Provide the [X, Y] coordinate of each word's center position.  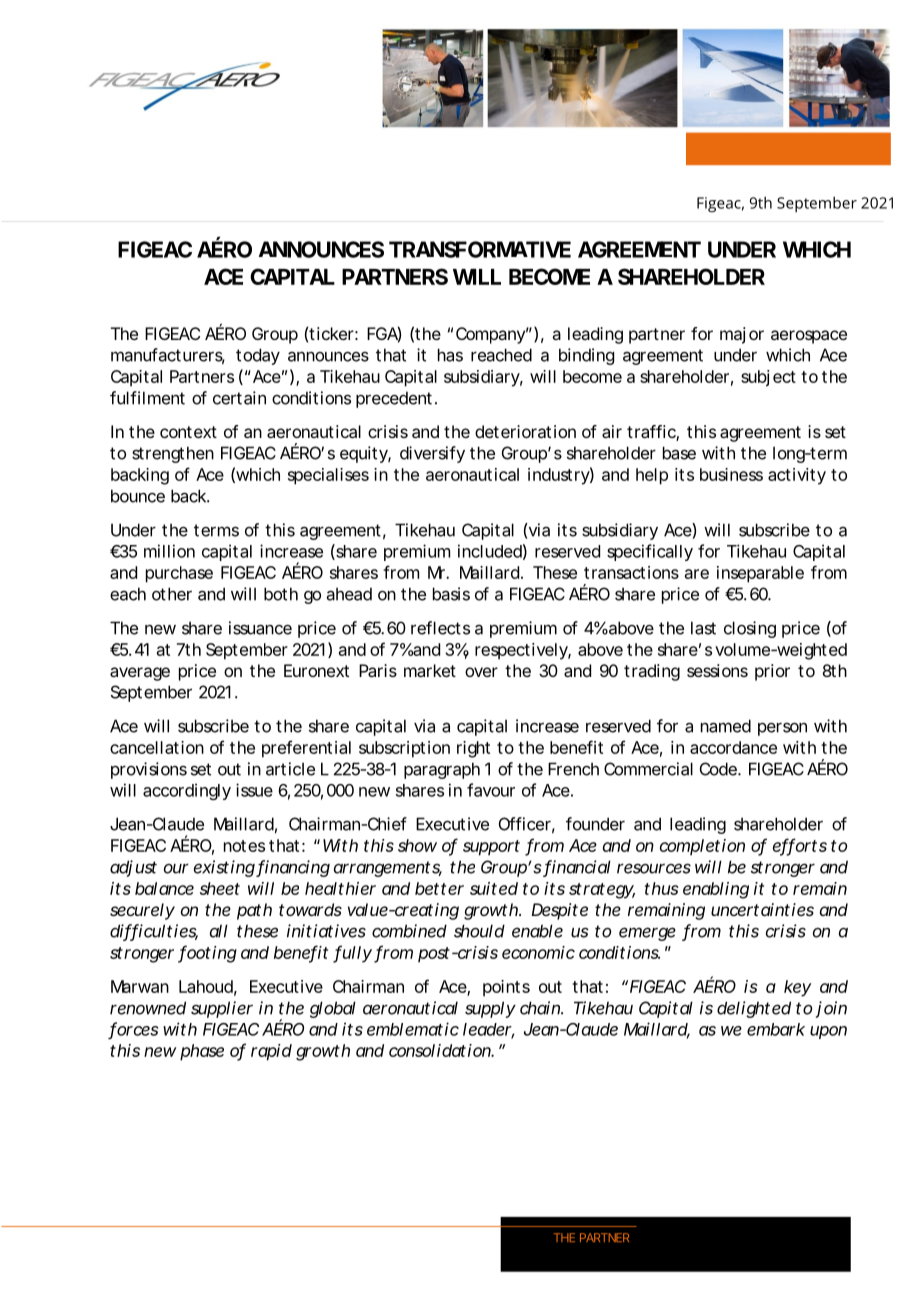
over [481, 672]
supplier [222, 1009]
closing [750, 629]
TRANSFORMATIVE [480, 249]
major [742, 335]
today [258, 356]
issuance [260, 628]
